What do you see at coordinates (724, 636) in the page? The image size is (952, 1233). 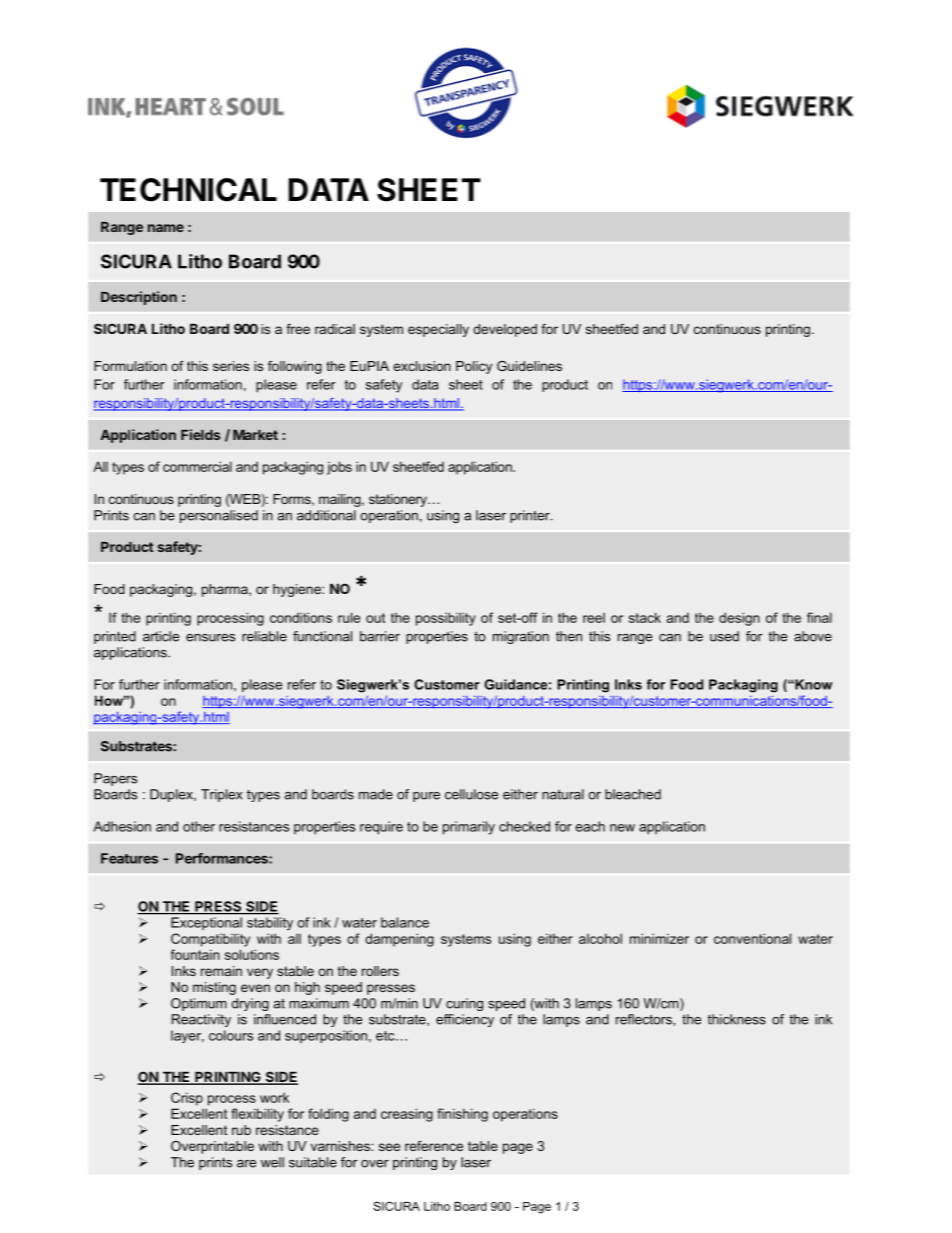 I see `used` at bounding box center [724, 636].
